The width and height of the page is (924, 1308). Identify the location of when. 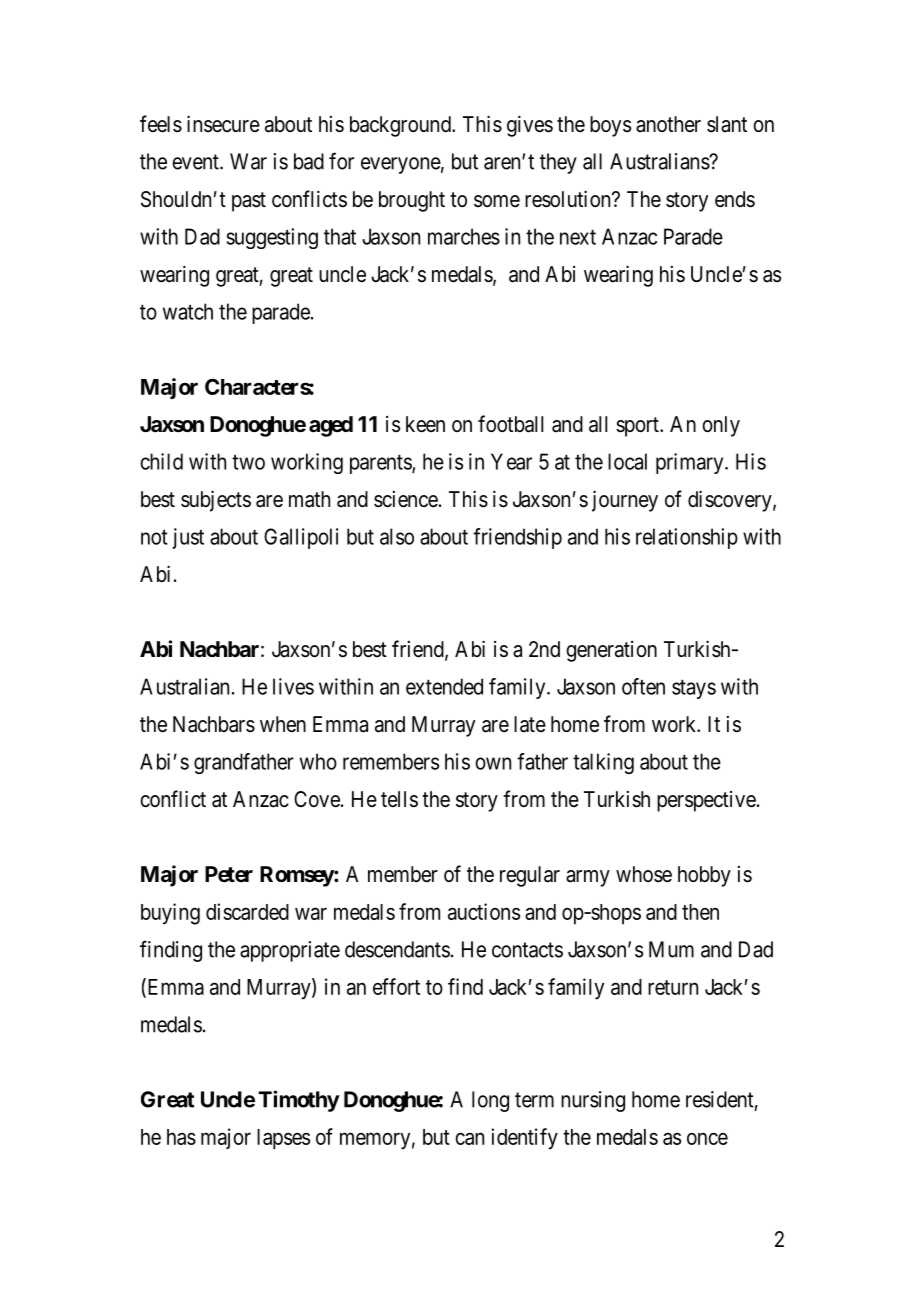
(283, 724).
